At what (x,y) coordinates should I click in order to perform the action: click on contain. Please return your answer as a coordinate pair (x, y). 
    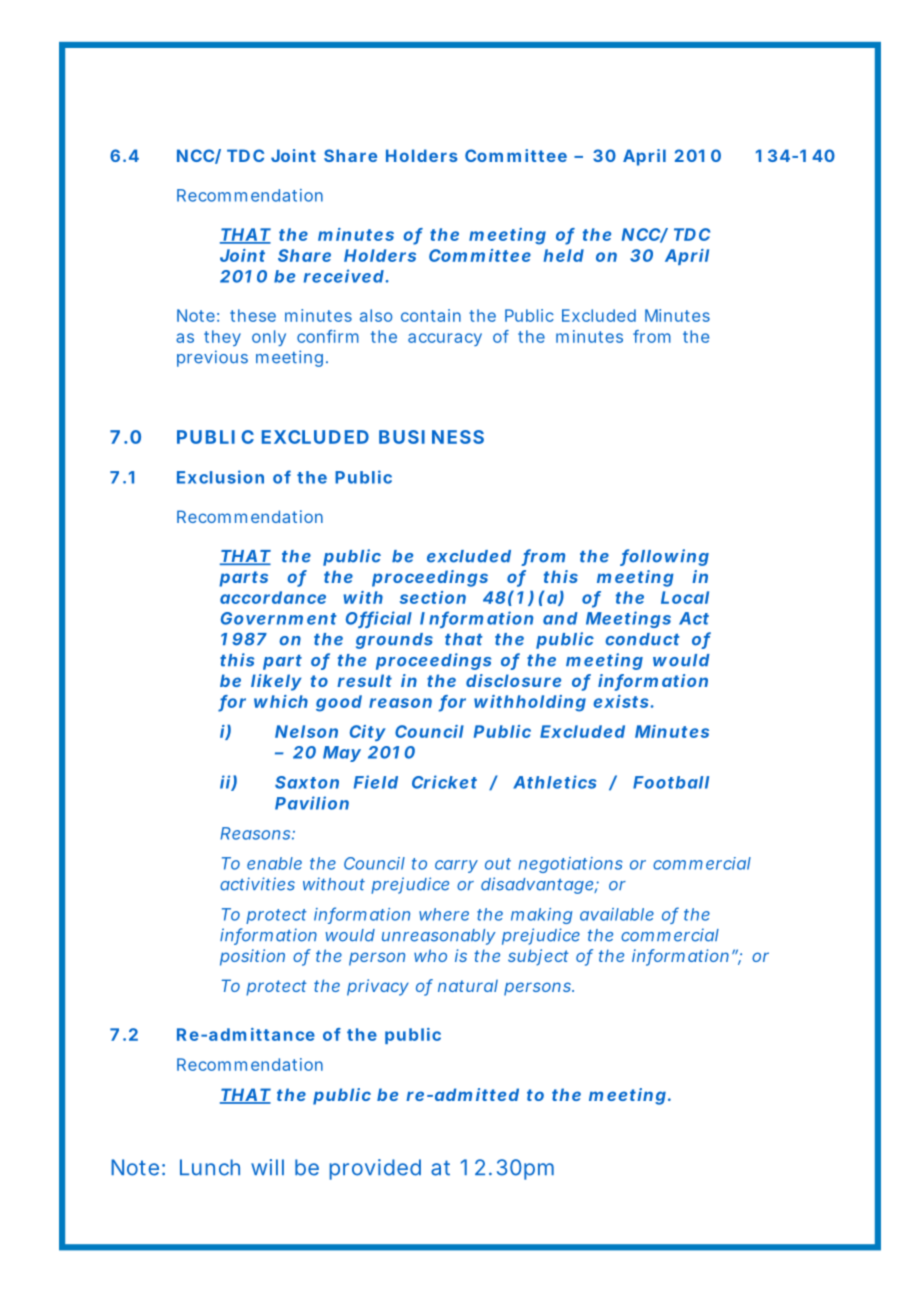
    Looking at the image, I should click on (431, 315).
